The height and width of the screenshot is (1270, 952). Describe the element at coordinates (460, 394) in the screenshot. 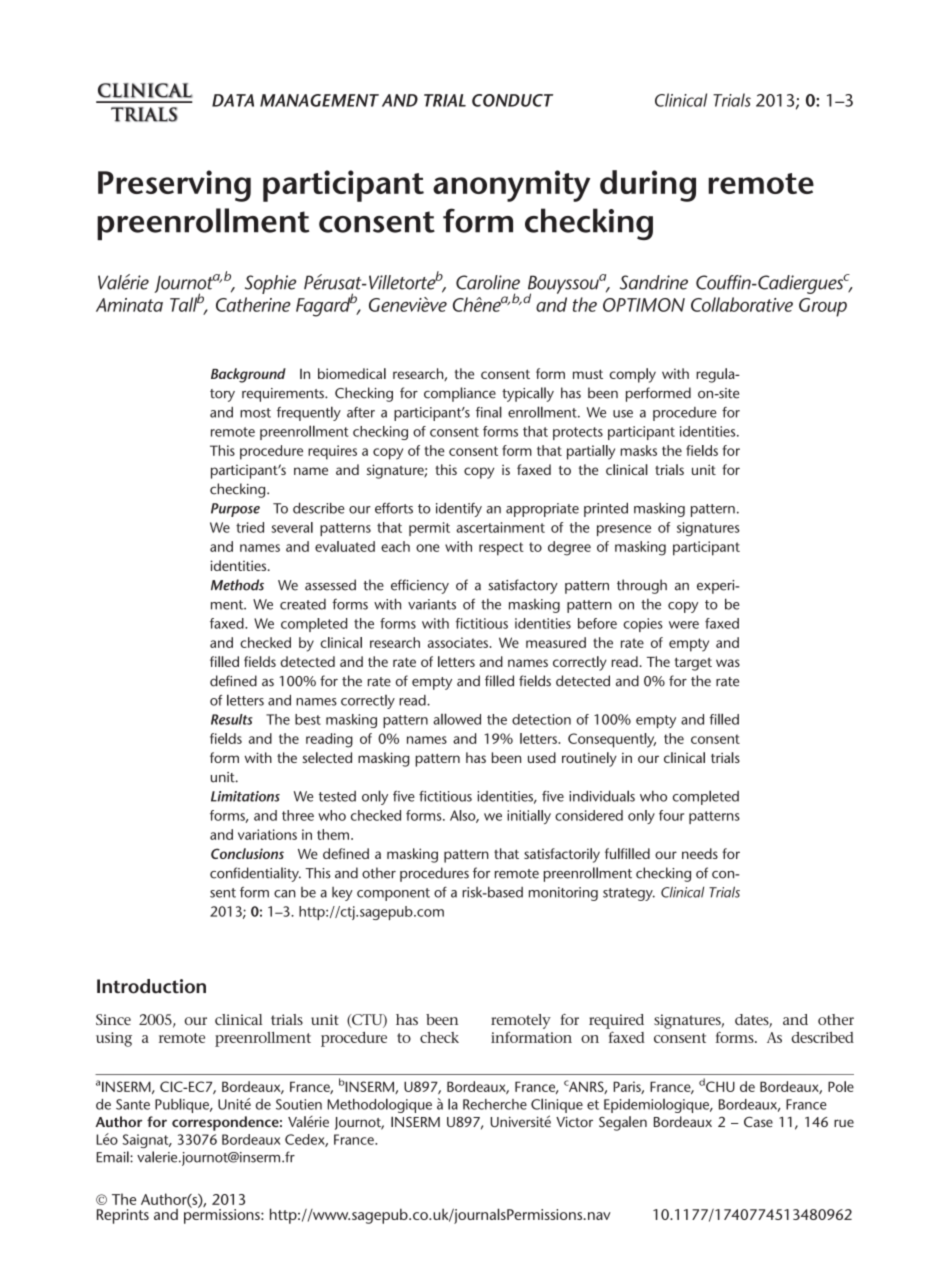

I see `compliance` at that location.
